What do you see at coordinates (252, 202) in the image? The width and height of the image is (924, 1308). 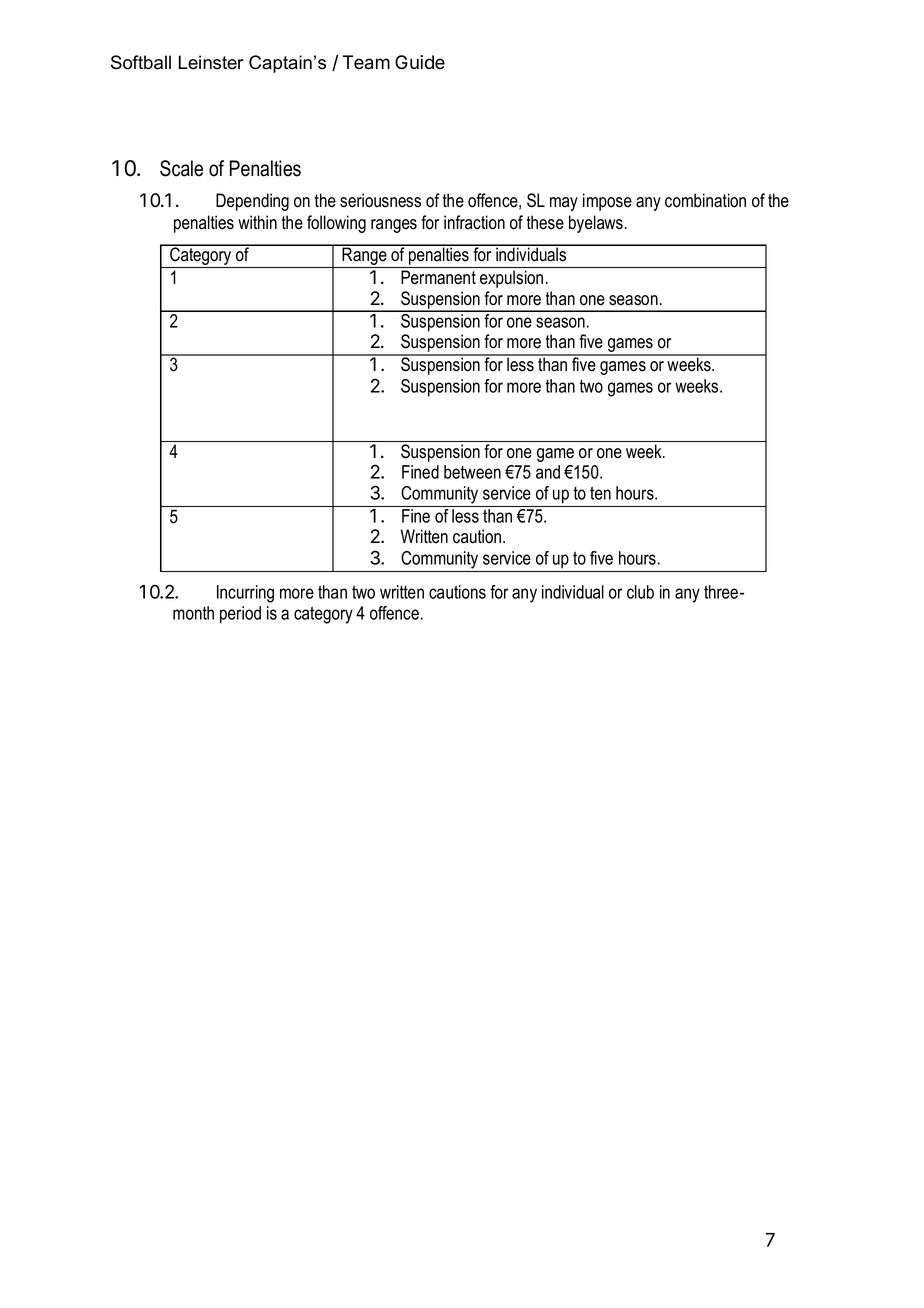 I see `Depending` at bounding box center [252, 202].
